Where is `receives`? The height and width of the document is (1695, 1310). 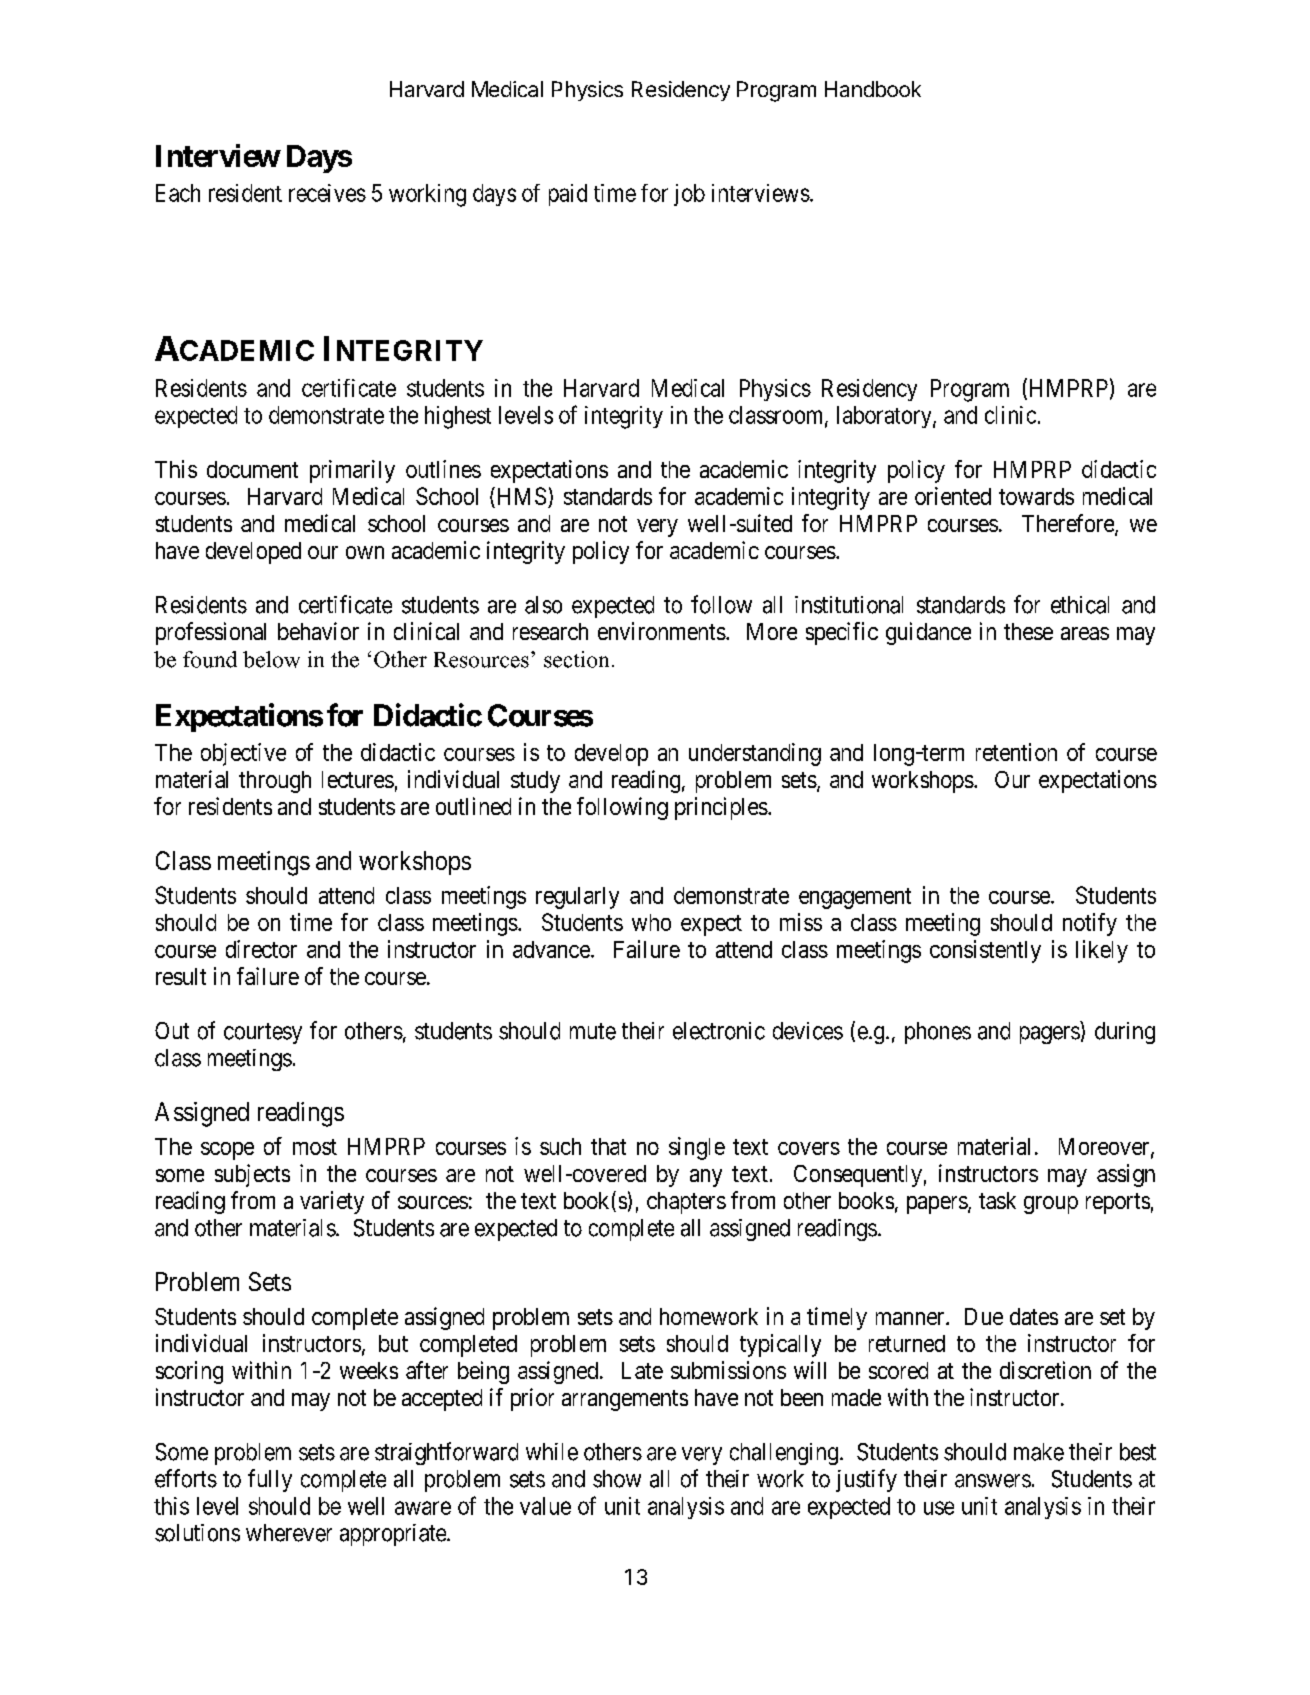
receives is located at coordinates (327, 193).
